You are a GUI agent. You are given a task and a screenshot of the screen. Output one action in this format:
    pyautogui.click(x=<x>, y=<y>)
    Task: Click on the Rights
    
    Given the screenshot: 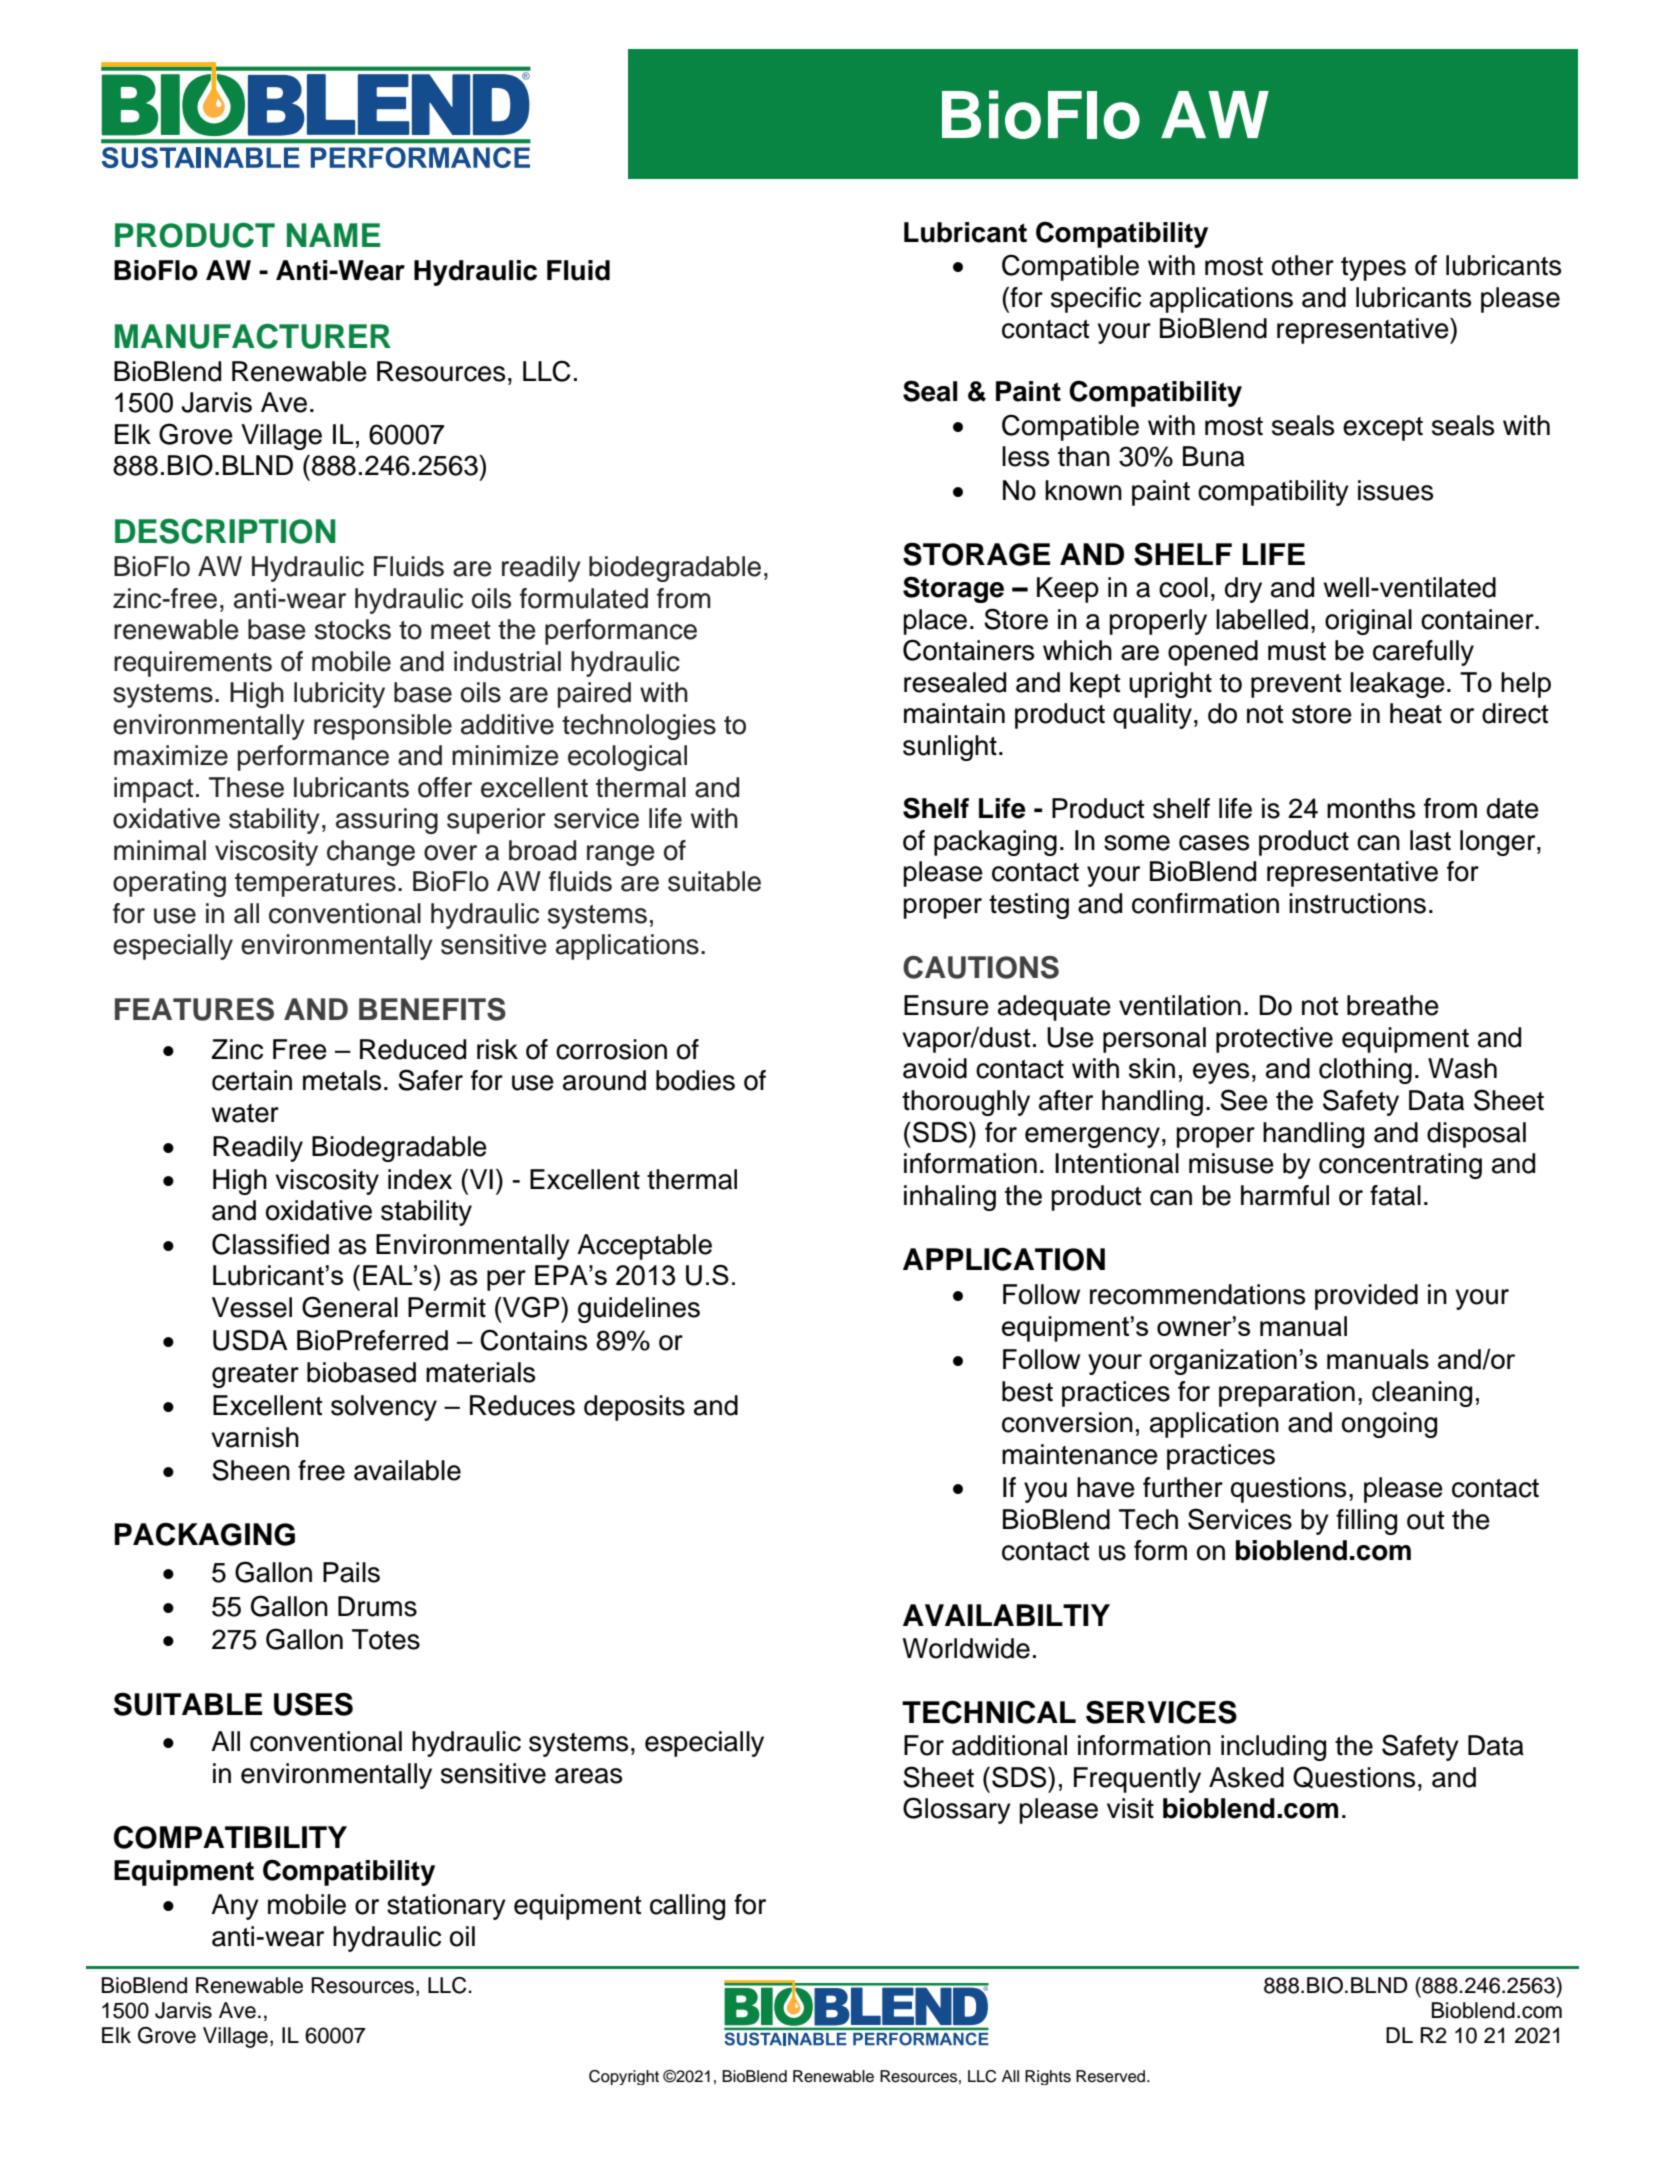 What is the action you would take?
    pyautogui.click(x=1048, y=2077)
